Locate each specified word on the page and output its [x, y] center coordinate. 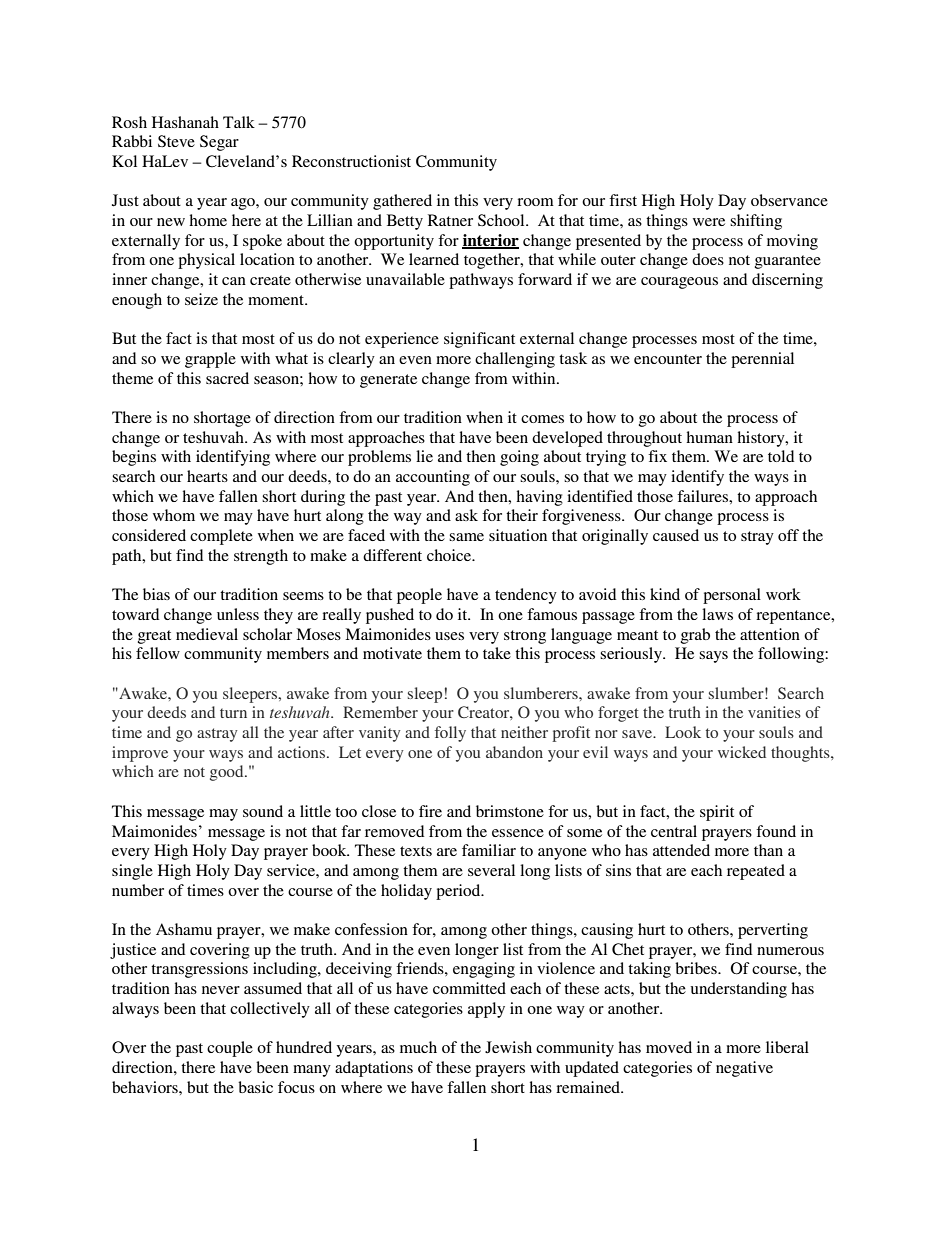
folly [450, 734]
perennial [762, 360]
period [459, 892]
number [138, 890]
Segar [219, 143]
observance [789, 200]
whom [174, 515]
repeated [756, 872]
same [466, 537]
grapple [210, 360]
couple [230, 1049]
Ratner [450, 220]
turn [233, 713]
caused [676, 535]
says [713, 657]
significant [479, 340]
